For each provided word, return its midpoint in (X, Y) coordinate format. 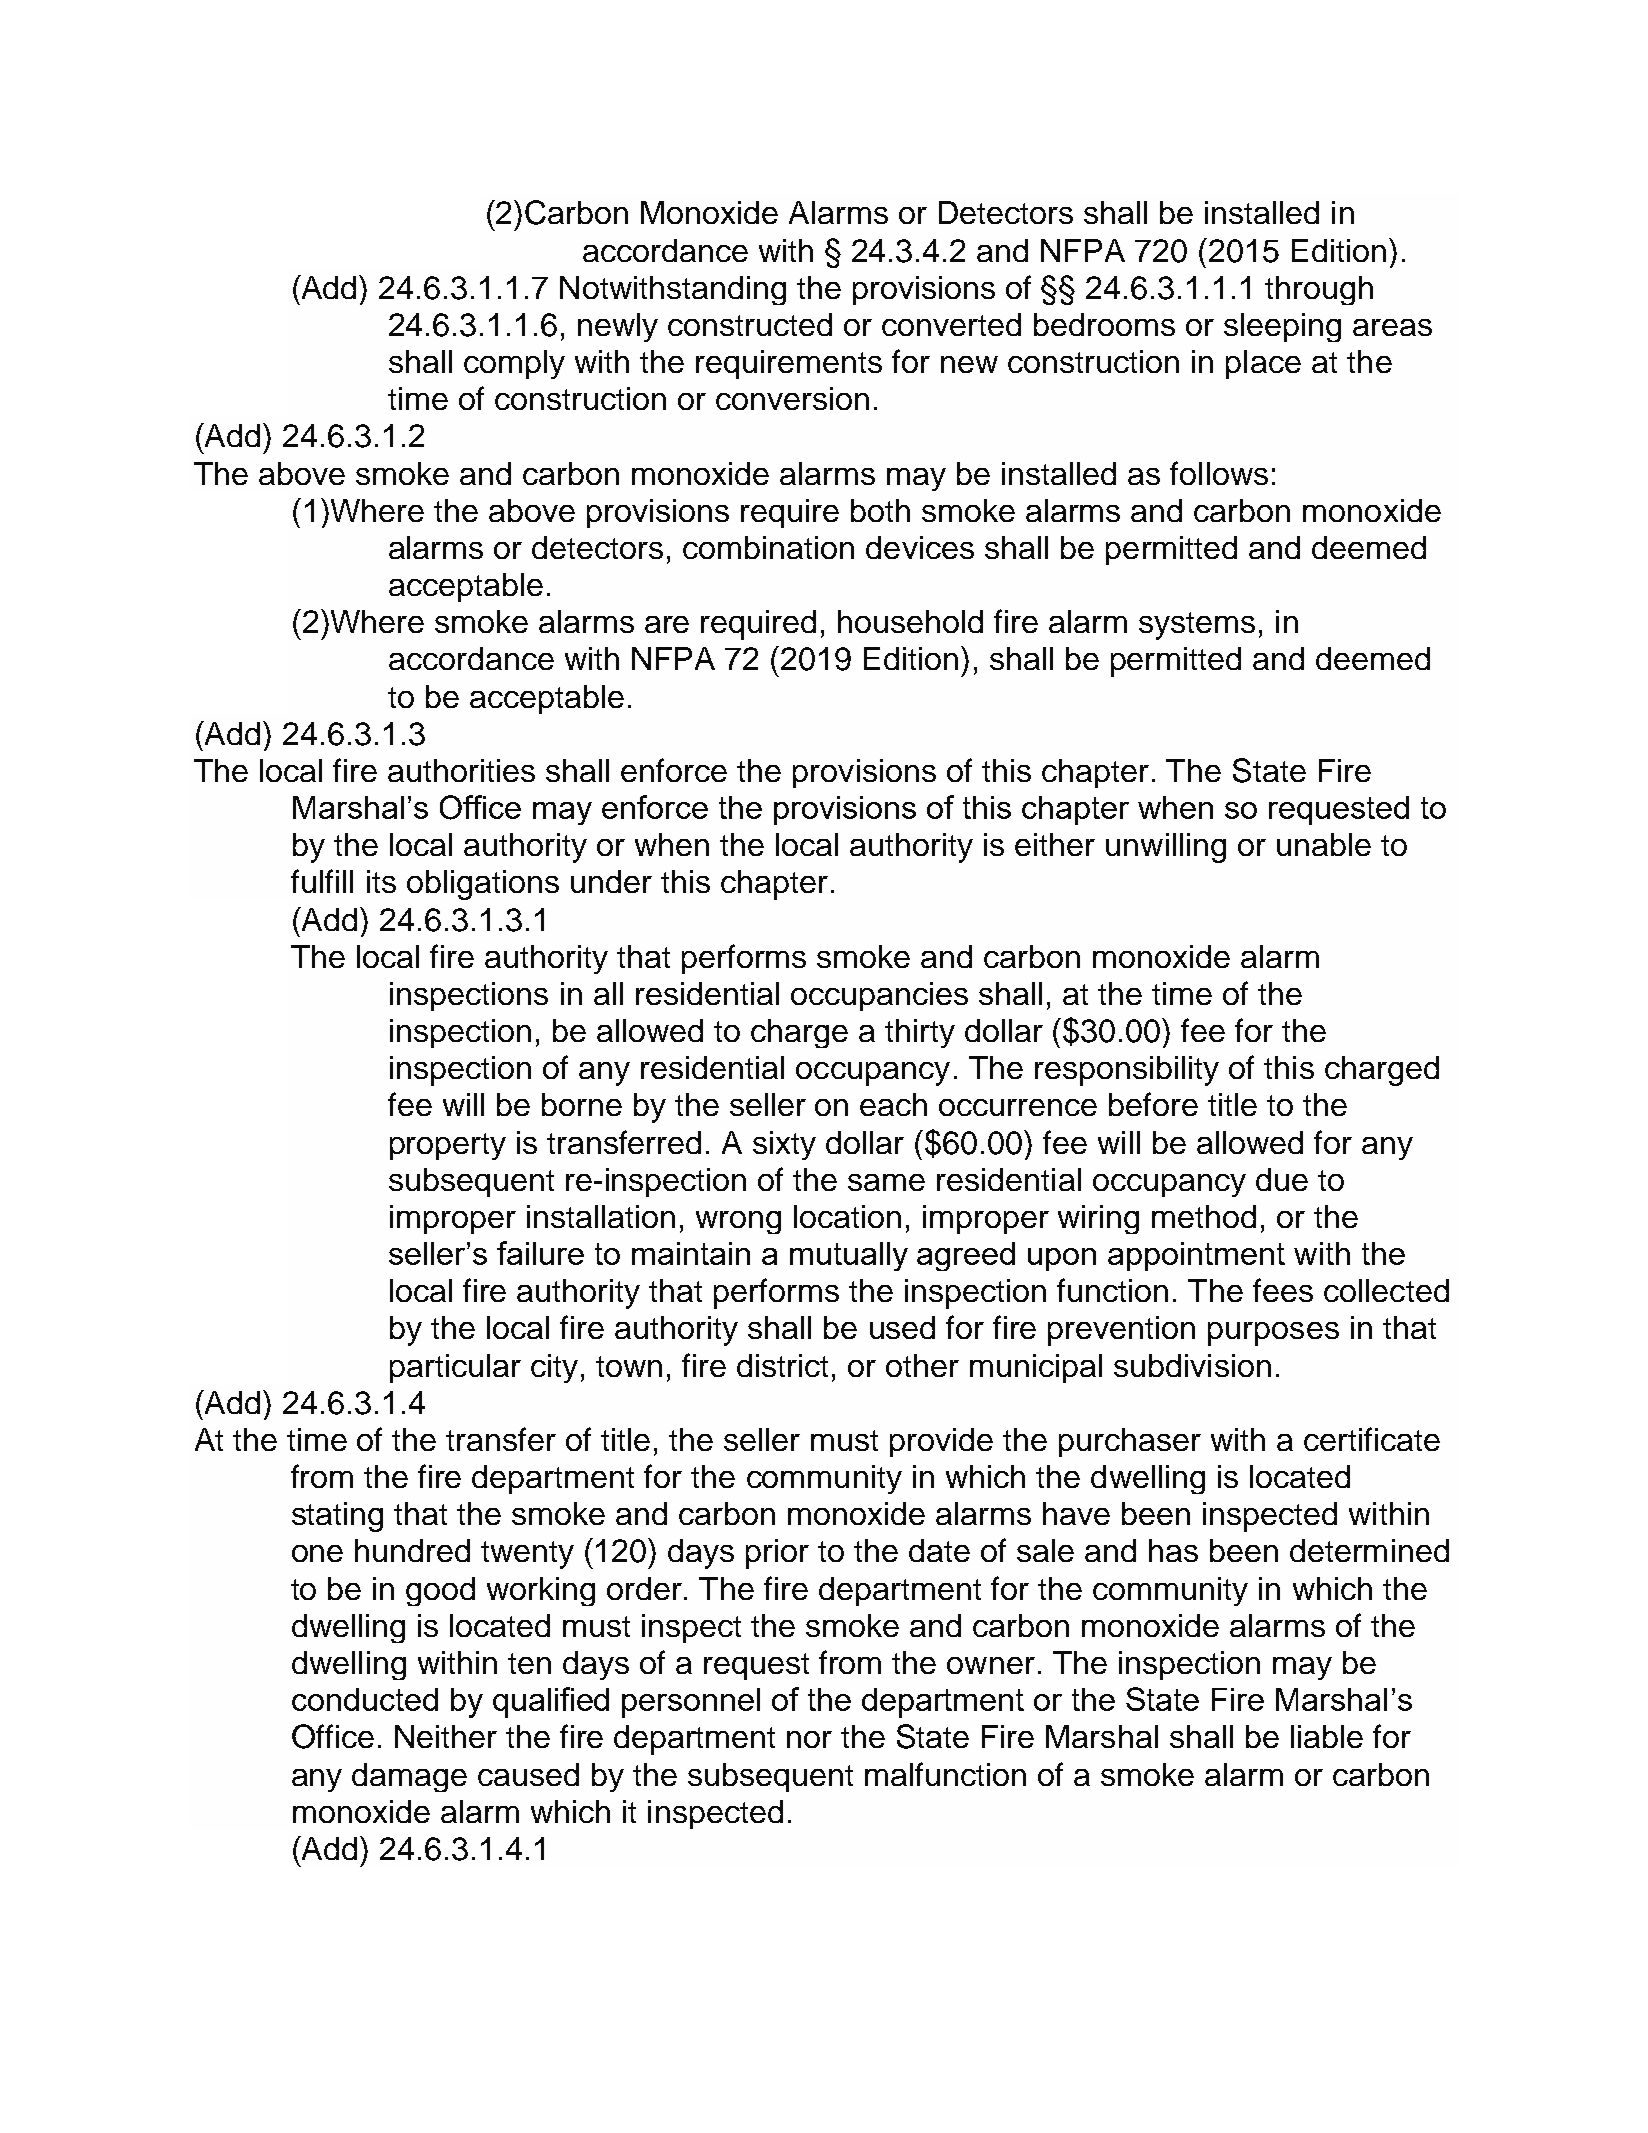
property (448, 1146)
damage (409, 1777)
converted (951, 324)
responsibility (1127, 1071)
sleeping (1282, 327)
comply (514, 364)
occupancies (879, 996)
